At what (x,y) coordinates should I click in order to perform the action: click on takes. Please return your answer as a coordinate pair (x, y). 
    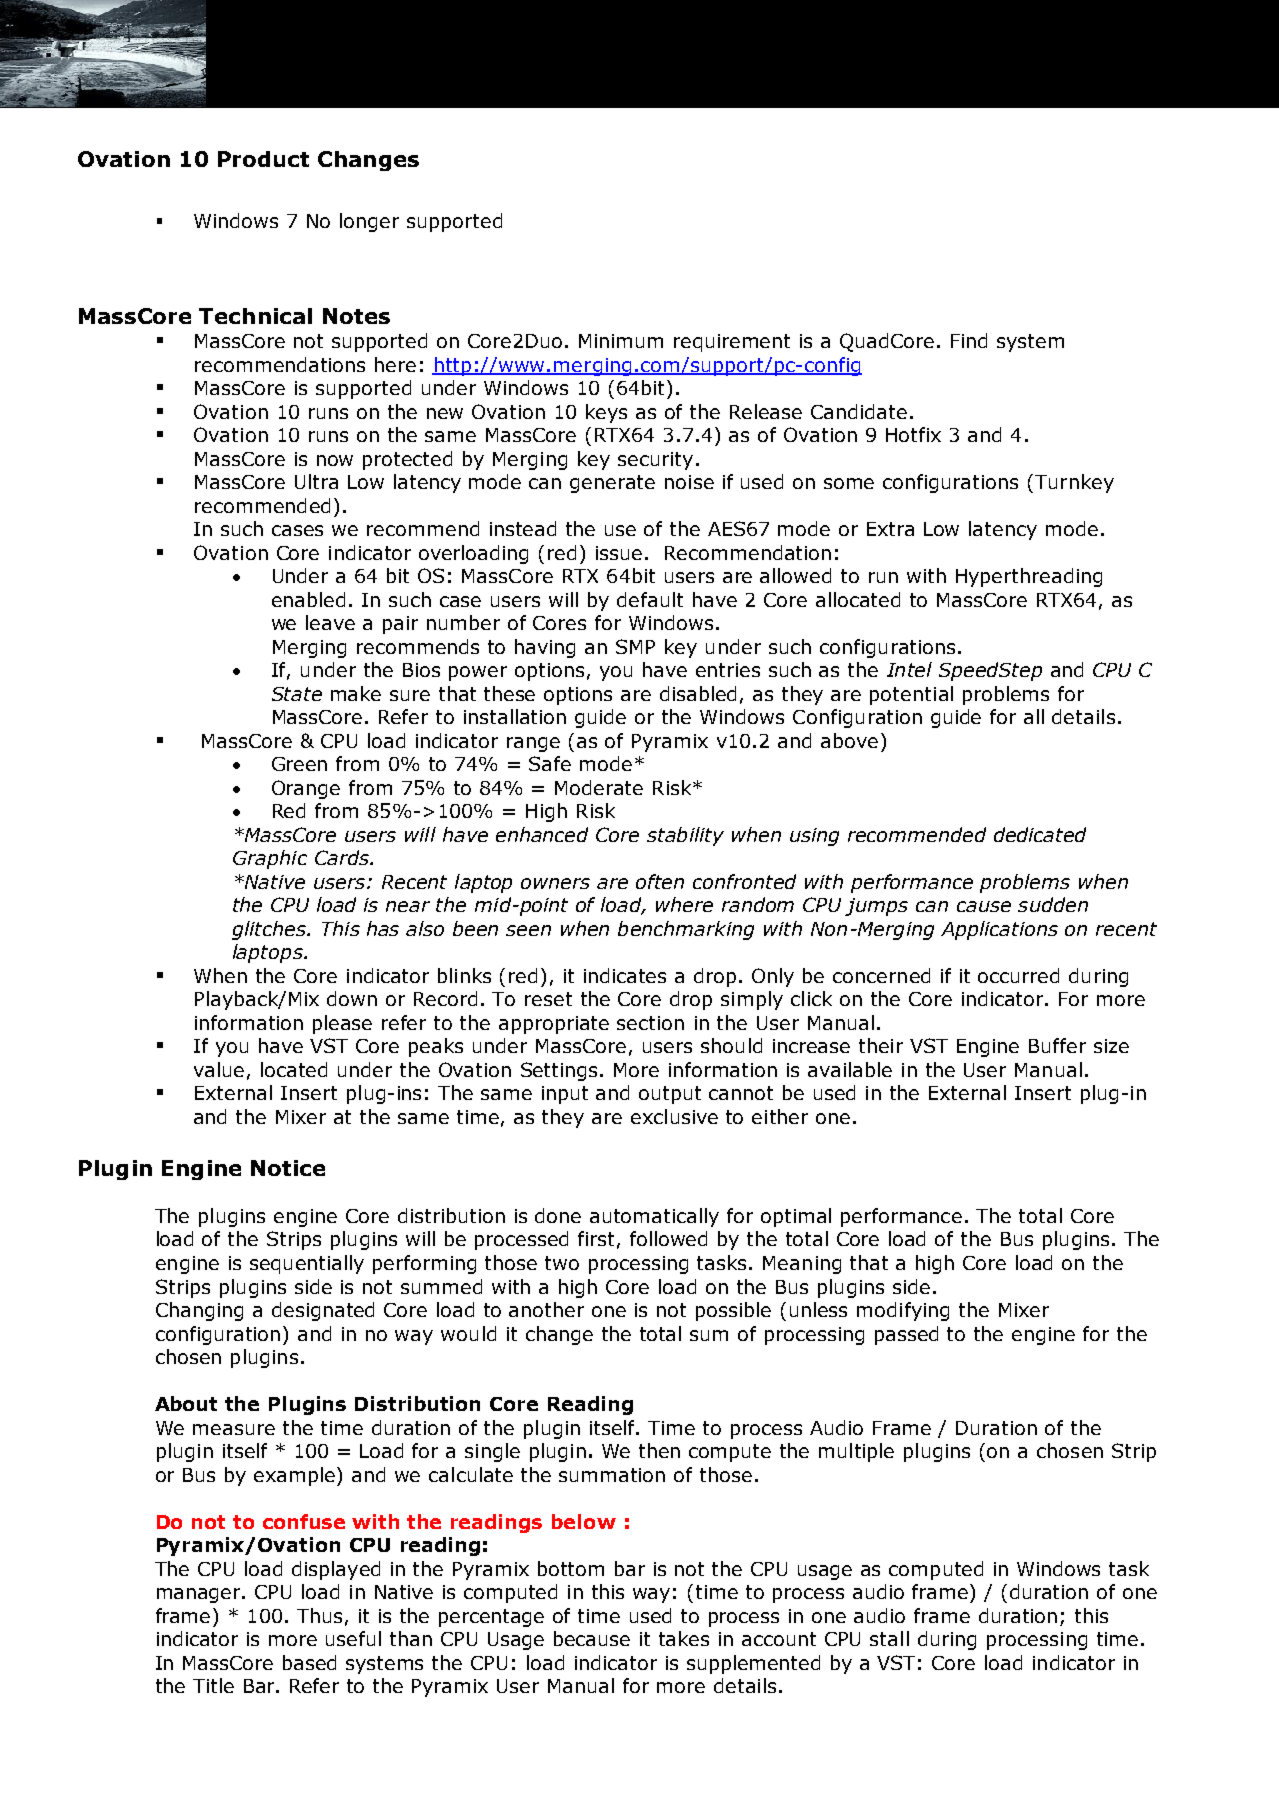
    Looking at the image, I should click on (684, 1638).
